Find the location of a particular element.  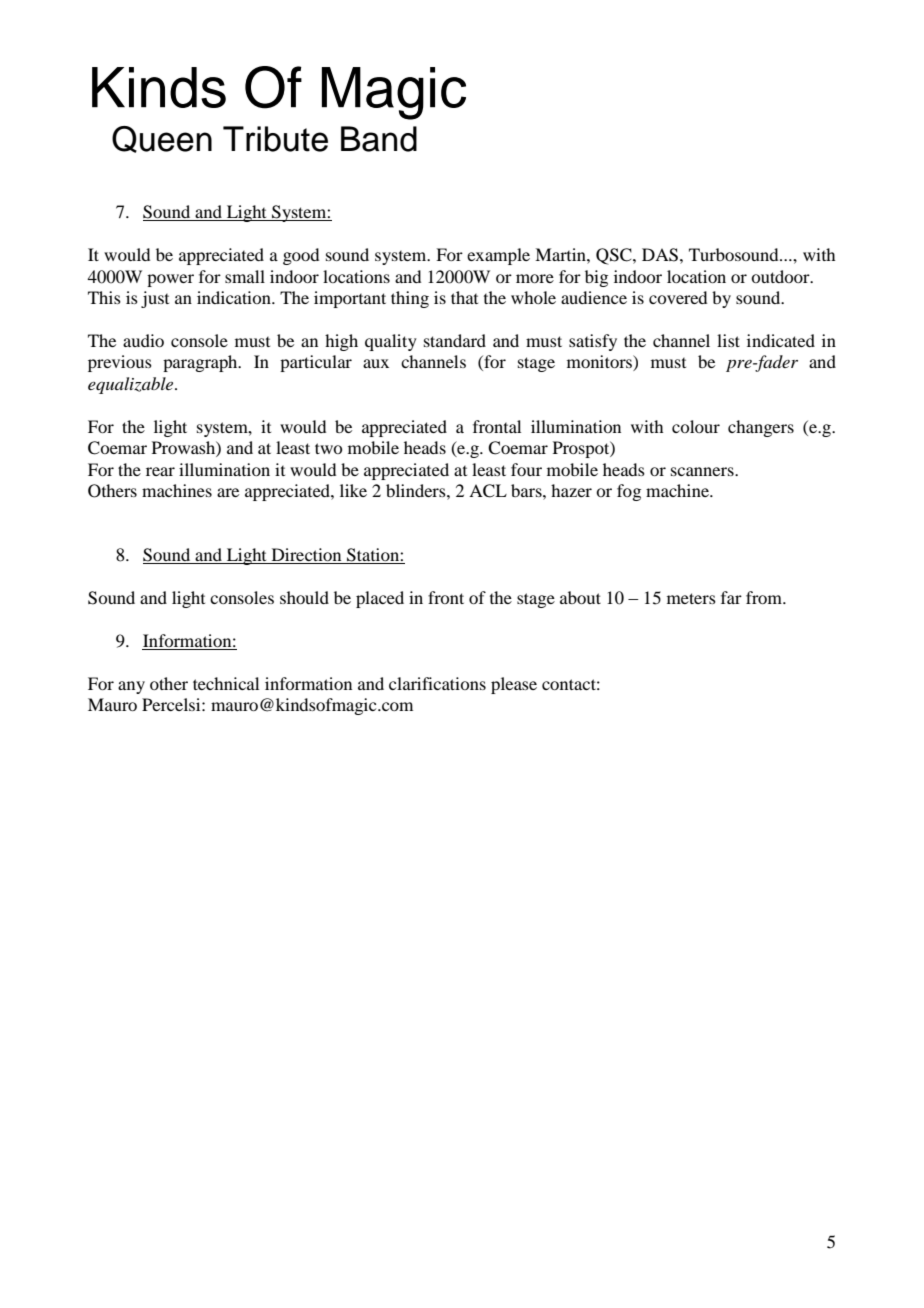

QSC is located at coordinates (615, 256).
